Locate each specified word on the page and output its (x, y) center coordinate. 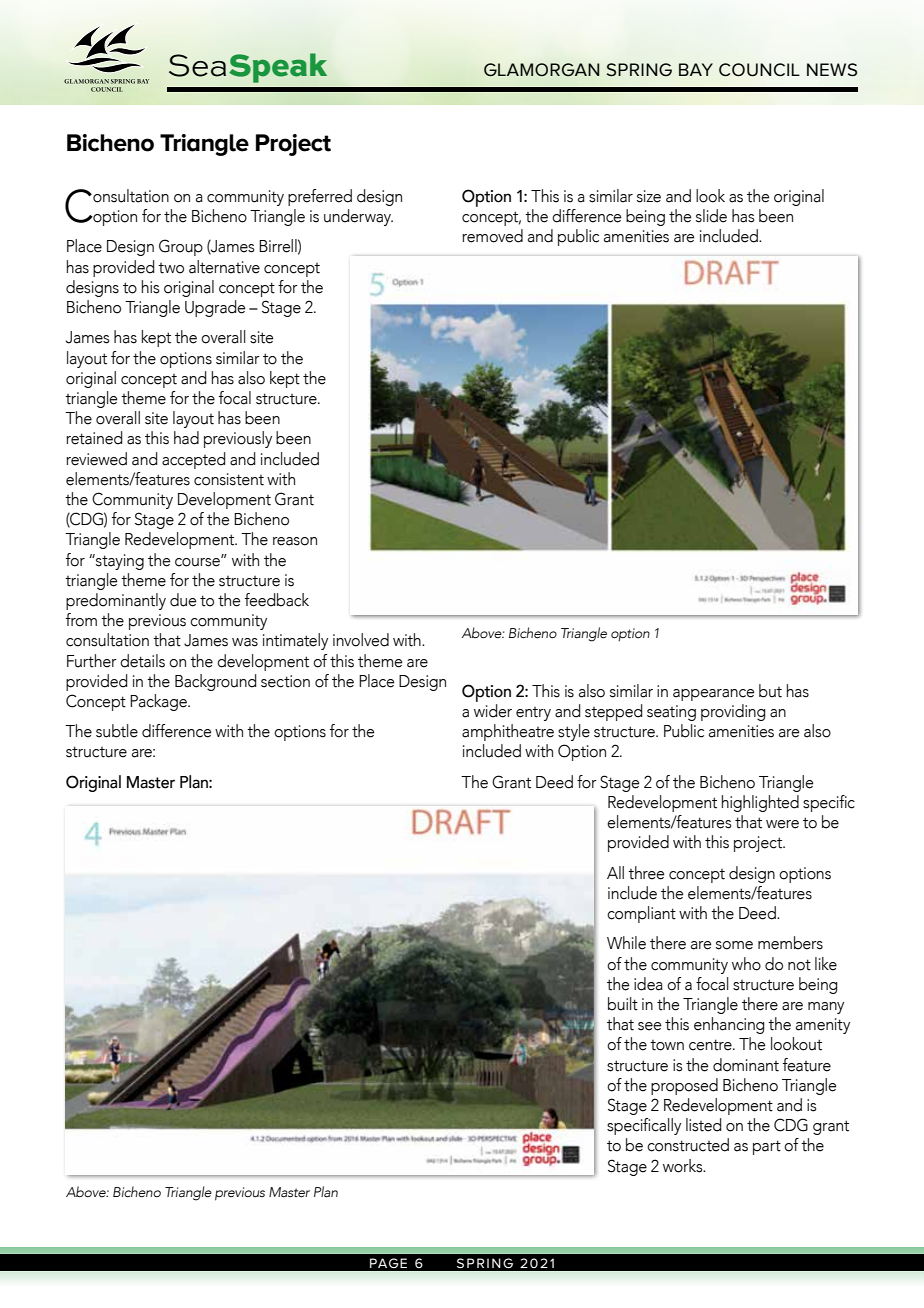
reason (295, 541)
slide (711, 216)
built (623, 1004)
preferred (320, 197)
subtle (117, 731)
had (186, 438)
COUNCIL (759, 70)
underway (358, 217)
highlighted (760, 803)
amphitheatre (508, 732)
